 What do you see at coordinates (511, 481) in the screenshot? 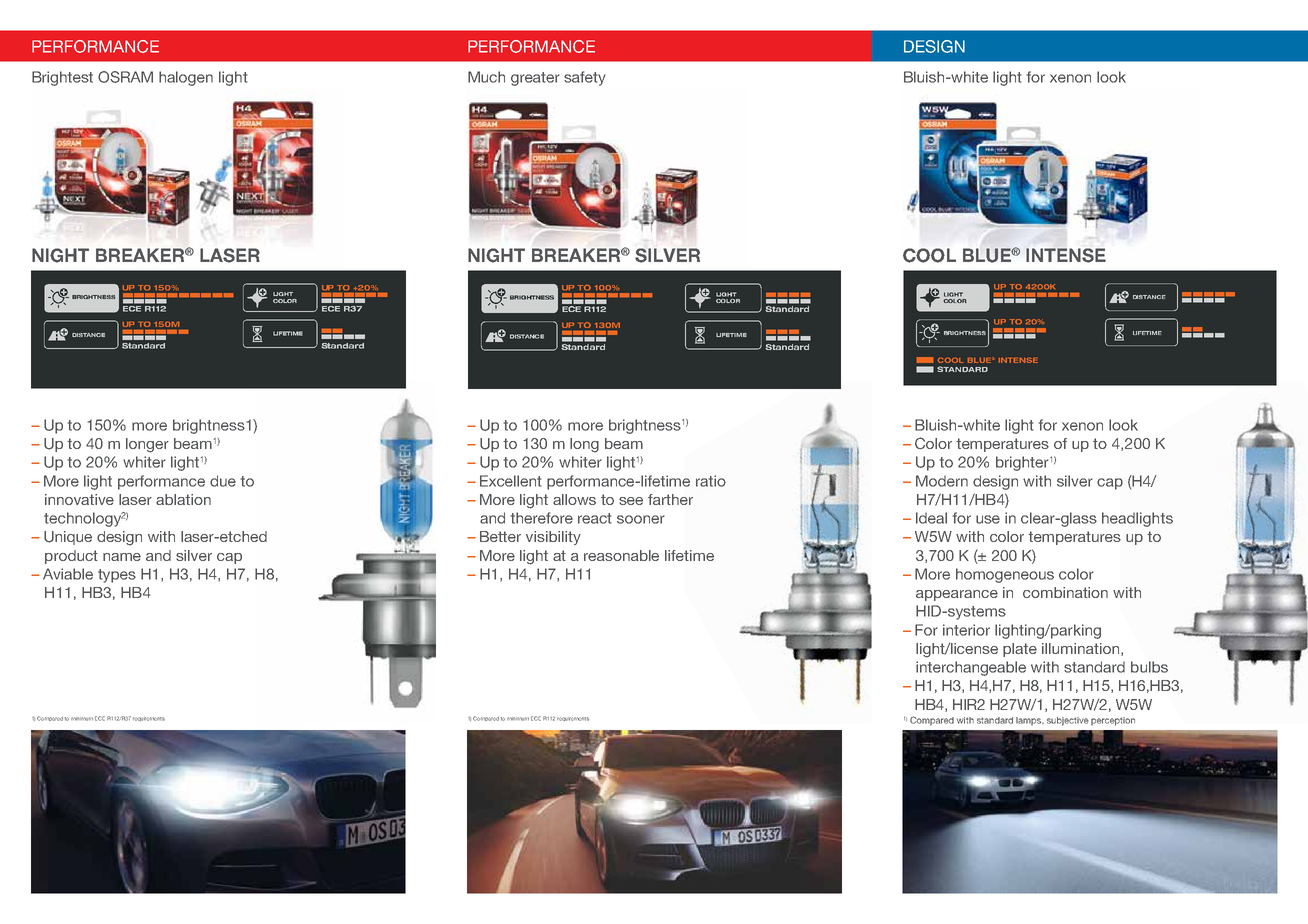
I see `Excellent` at bounding box center [511, 481].
